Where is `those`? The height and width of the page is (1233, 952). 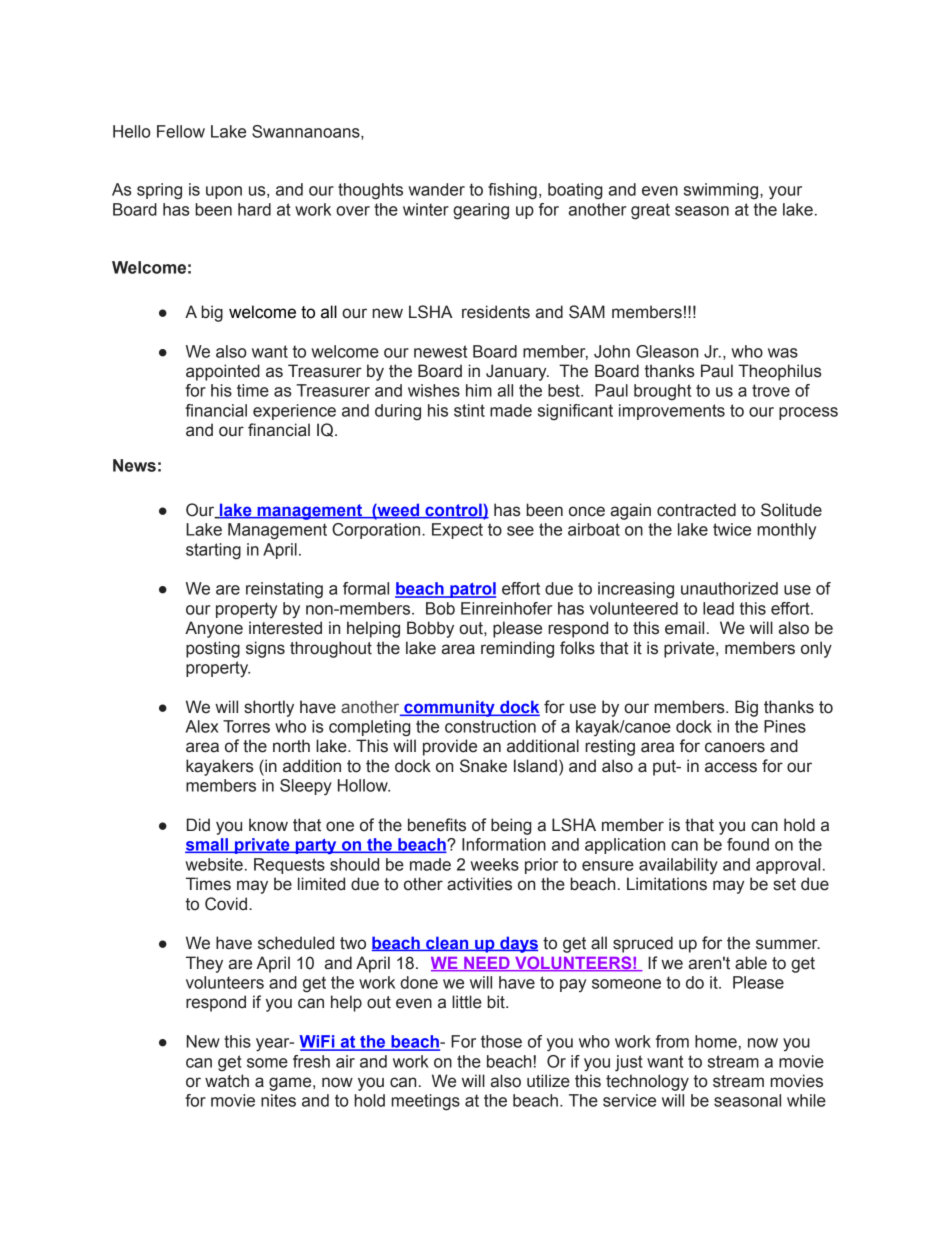
those is located at coordinates (501, 1041).
